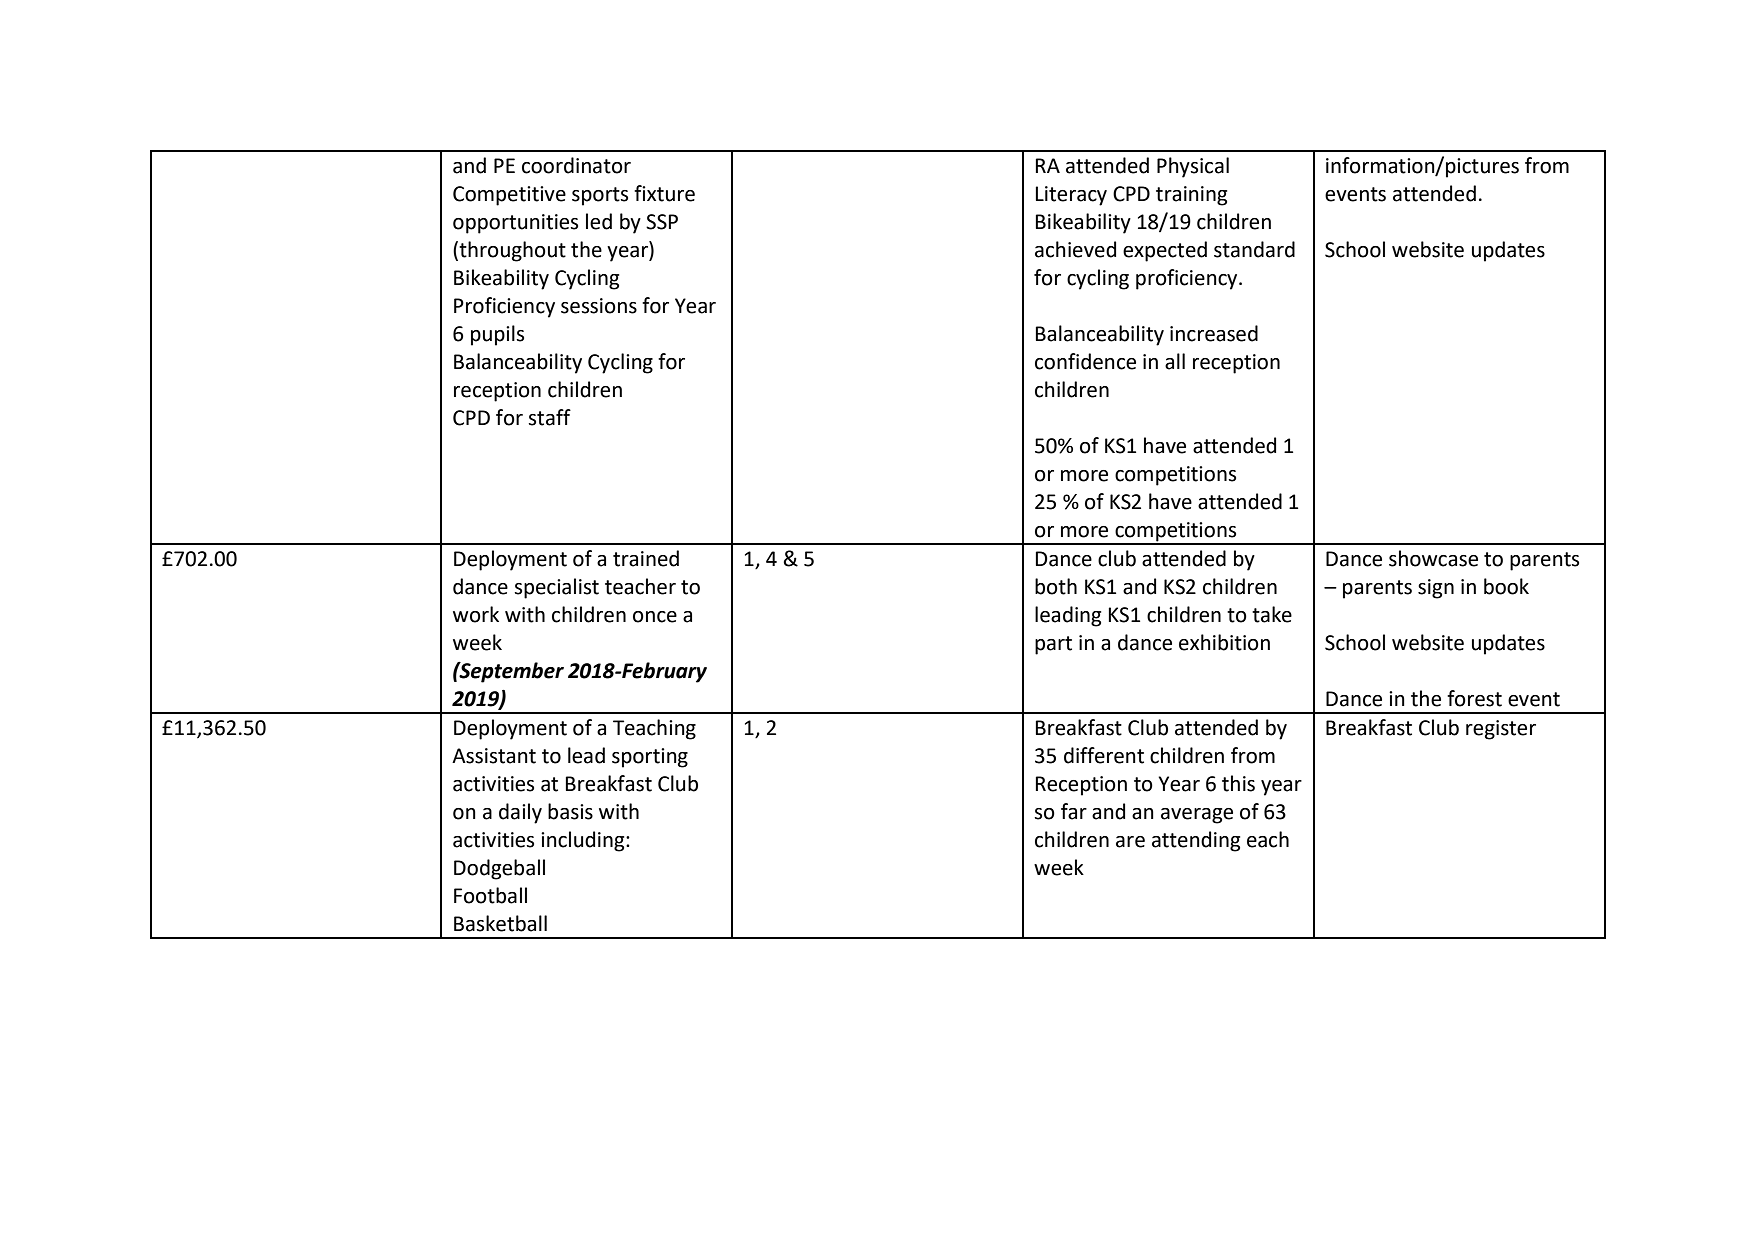 The height and width of the screenshot is (1241, 1755). I want to click on sporting, so click(650, 758).
